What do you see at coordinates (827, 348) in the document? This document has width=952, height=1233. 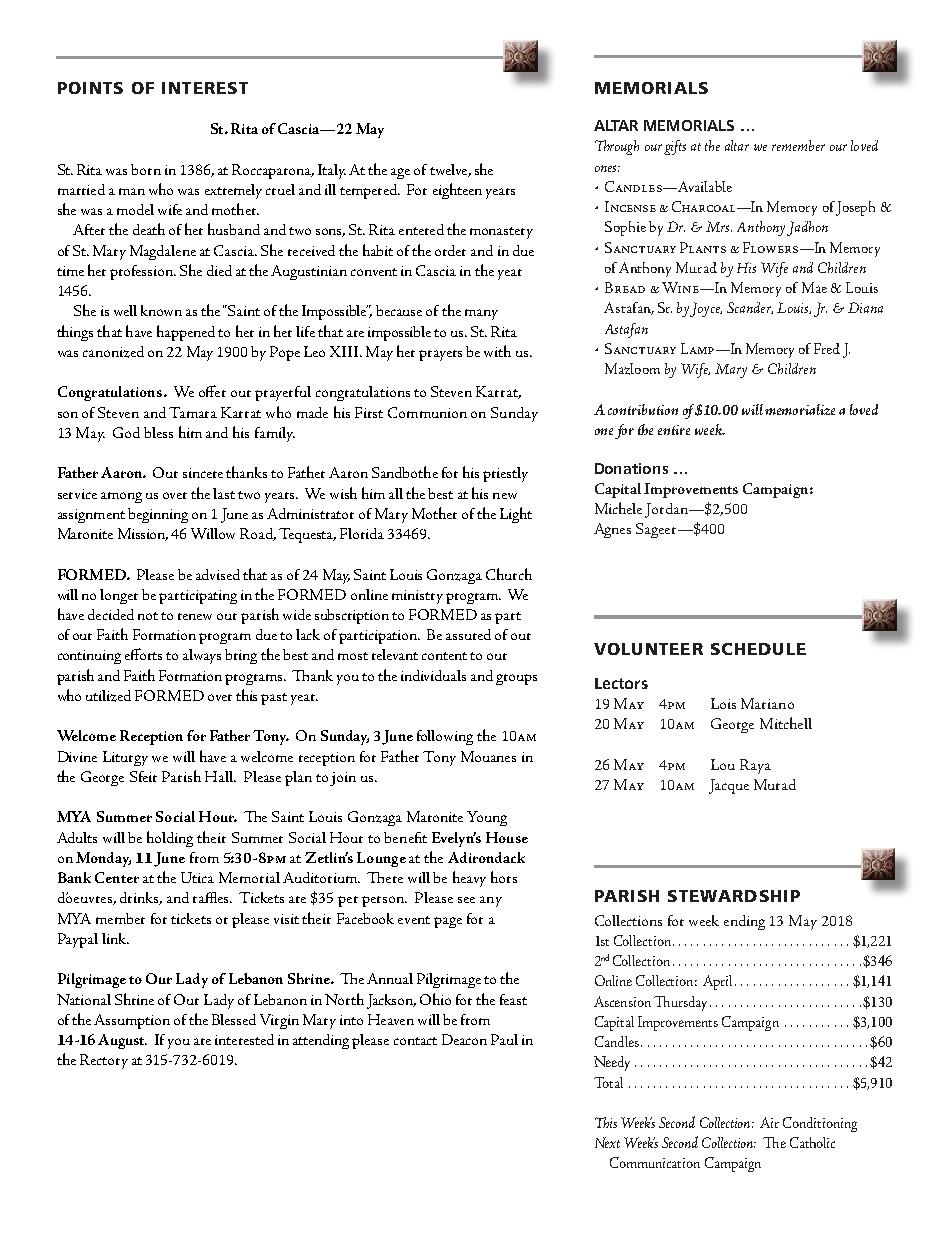 I see `Fred` at bounding box center [827, 348].
